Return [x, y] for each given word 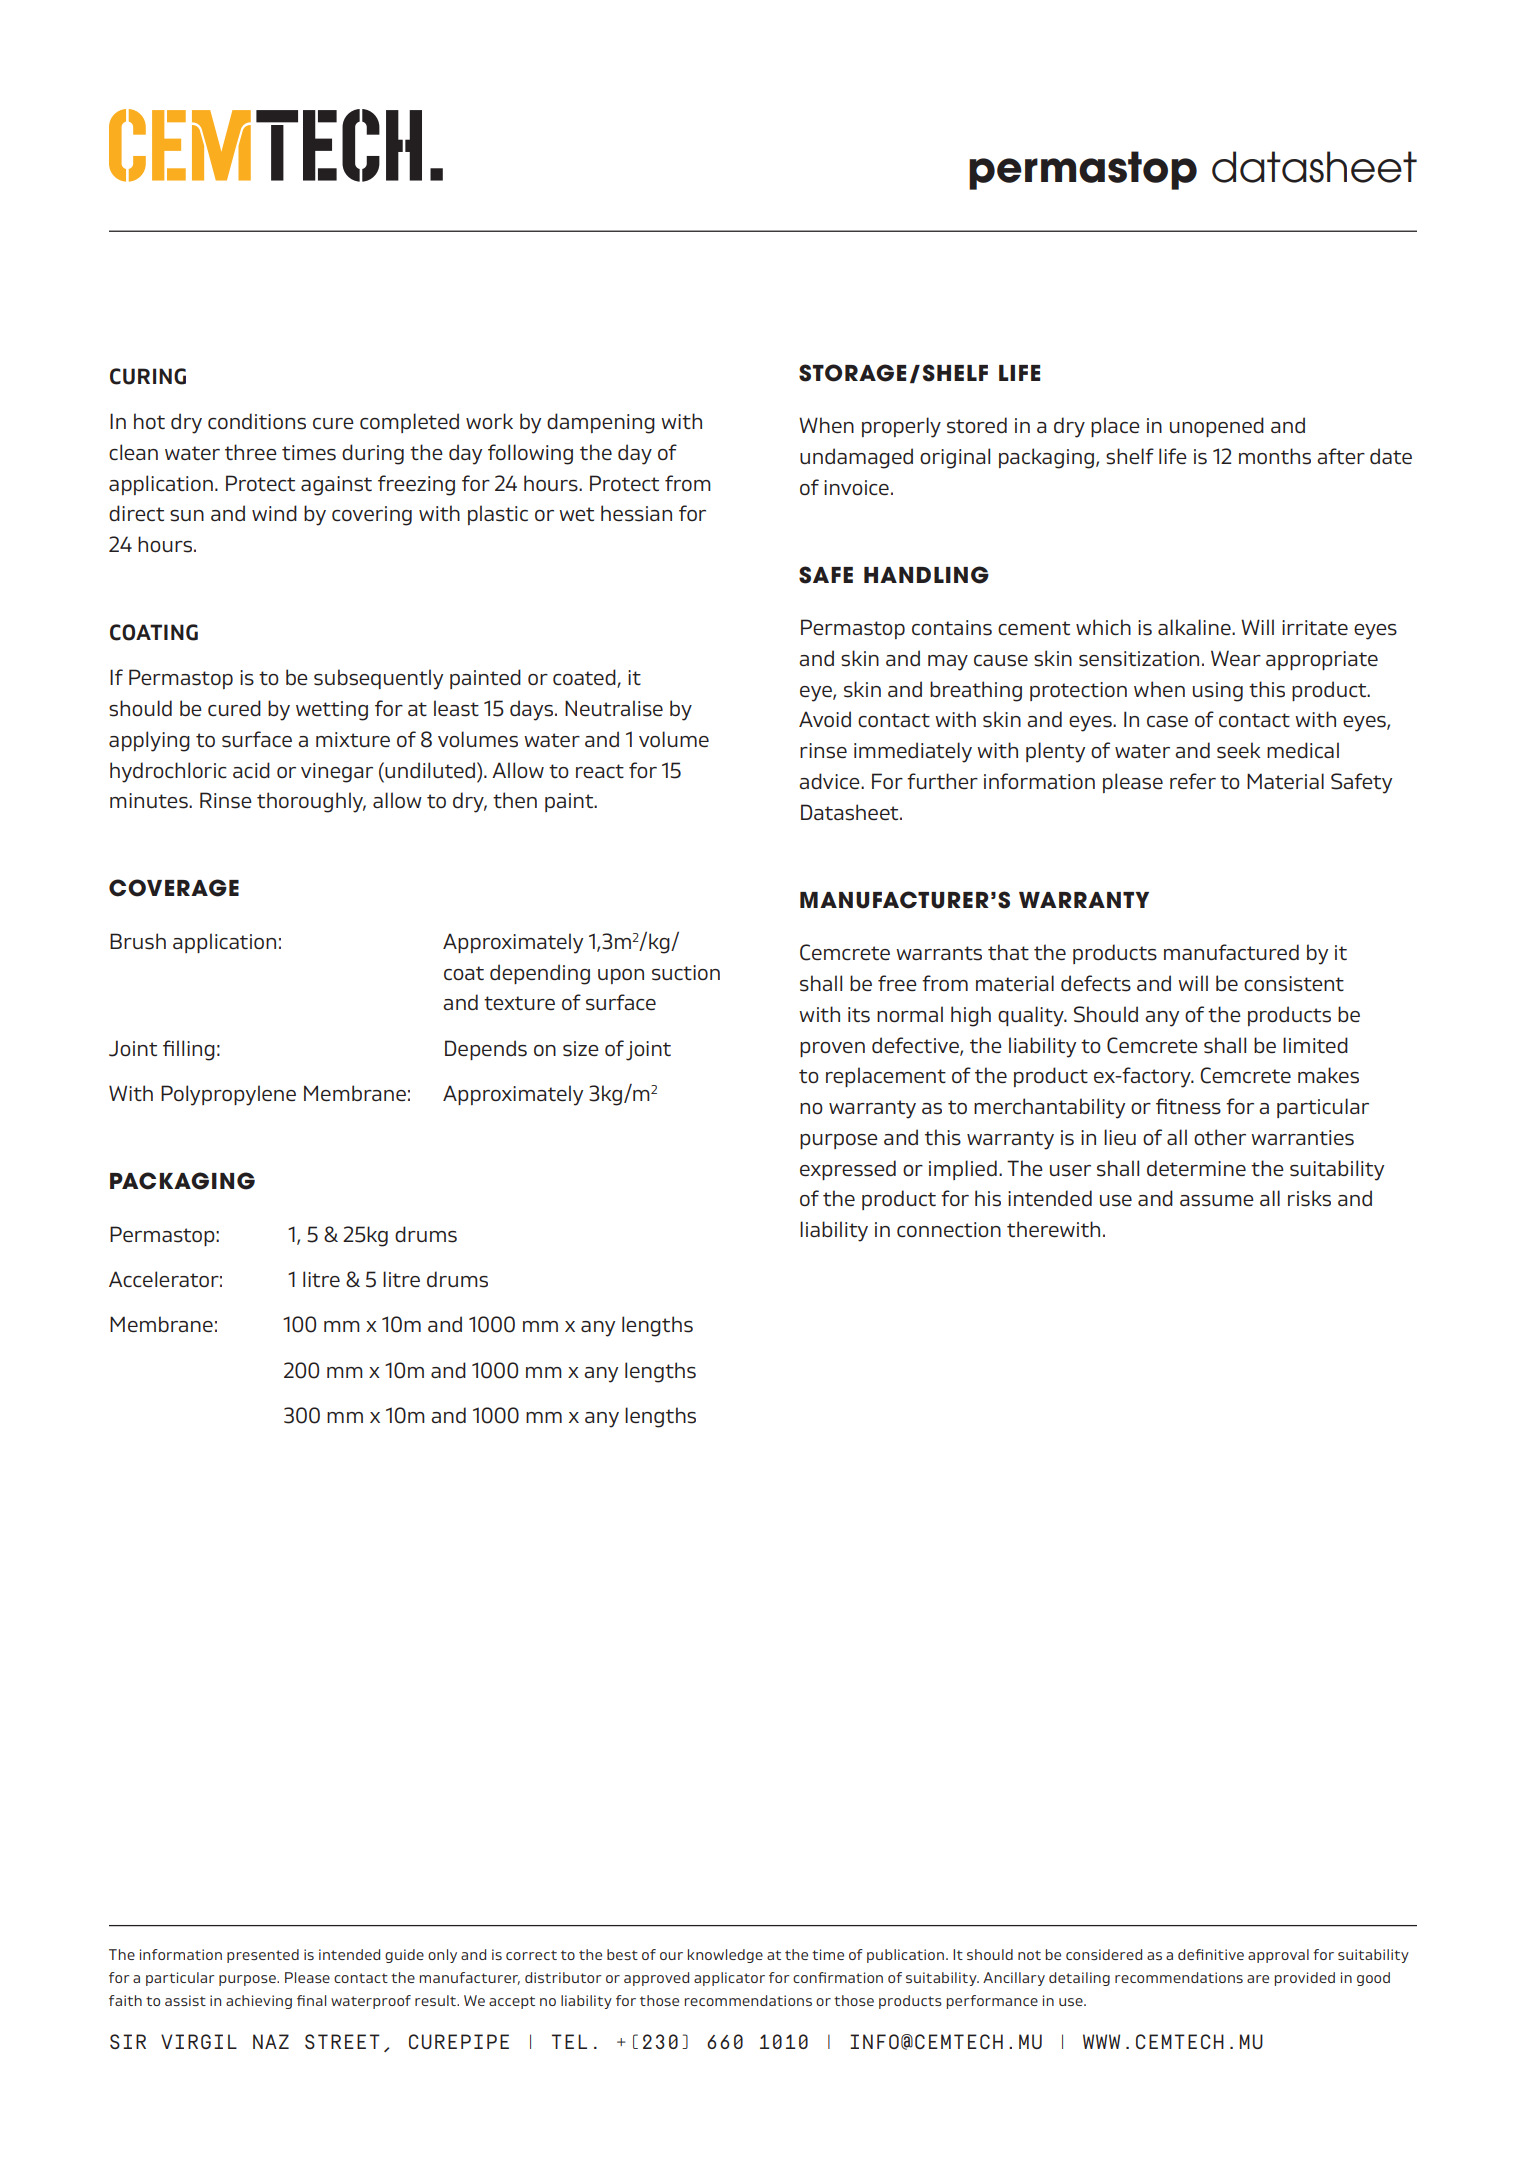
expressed [848, 1170]
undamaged [856, 458]
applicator [729, 1979]
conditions [257, 421]
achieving [259, 2002]
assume [1217, 1201]
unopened [1217, 427]
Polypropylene [228, 1095]
